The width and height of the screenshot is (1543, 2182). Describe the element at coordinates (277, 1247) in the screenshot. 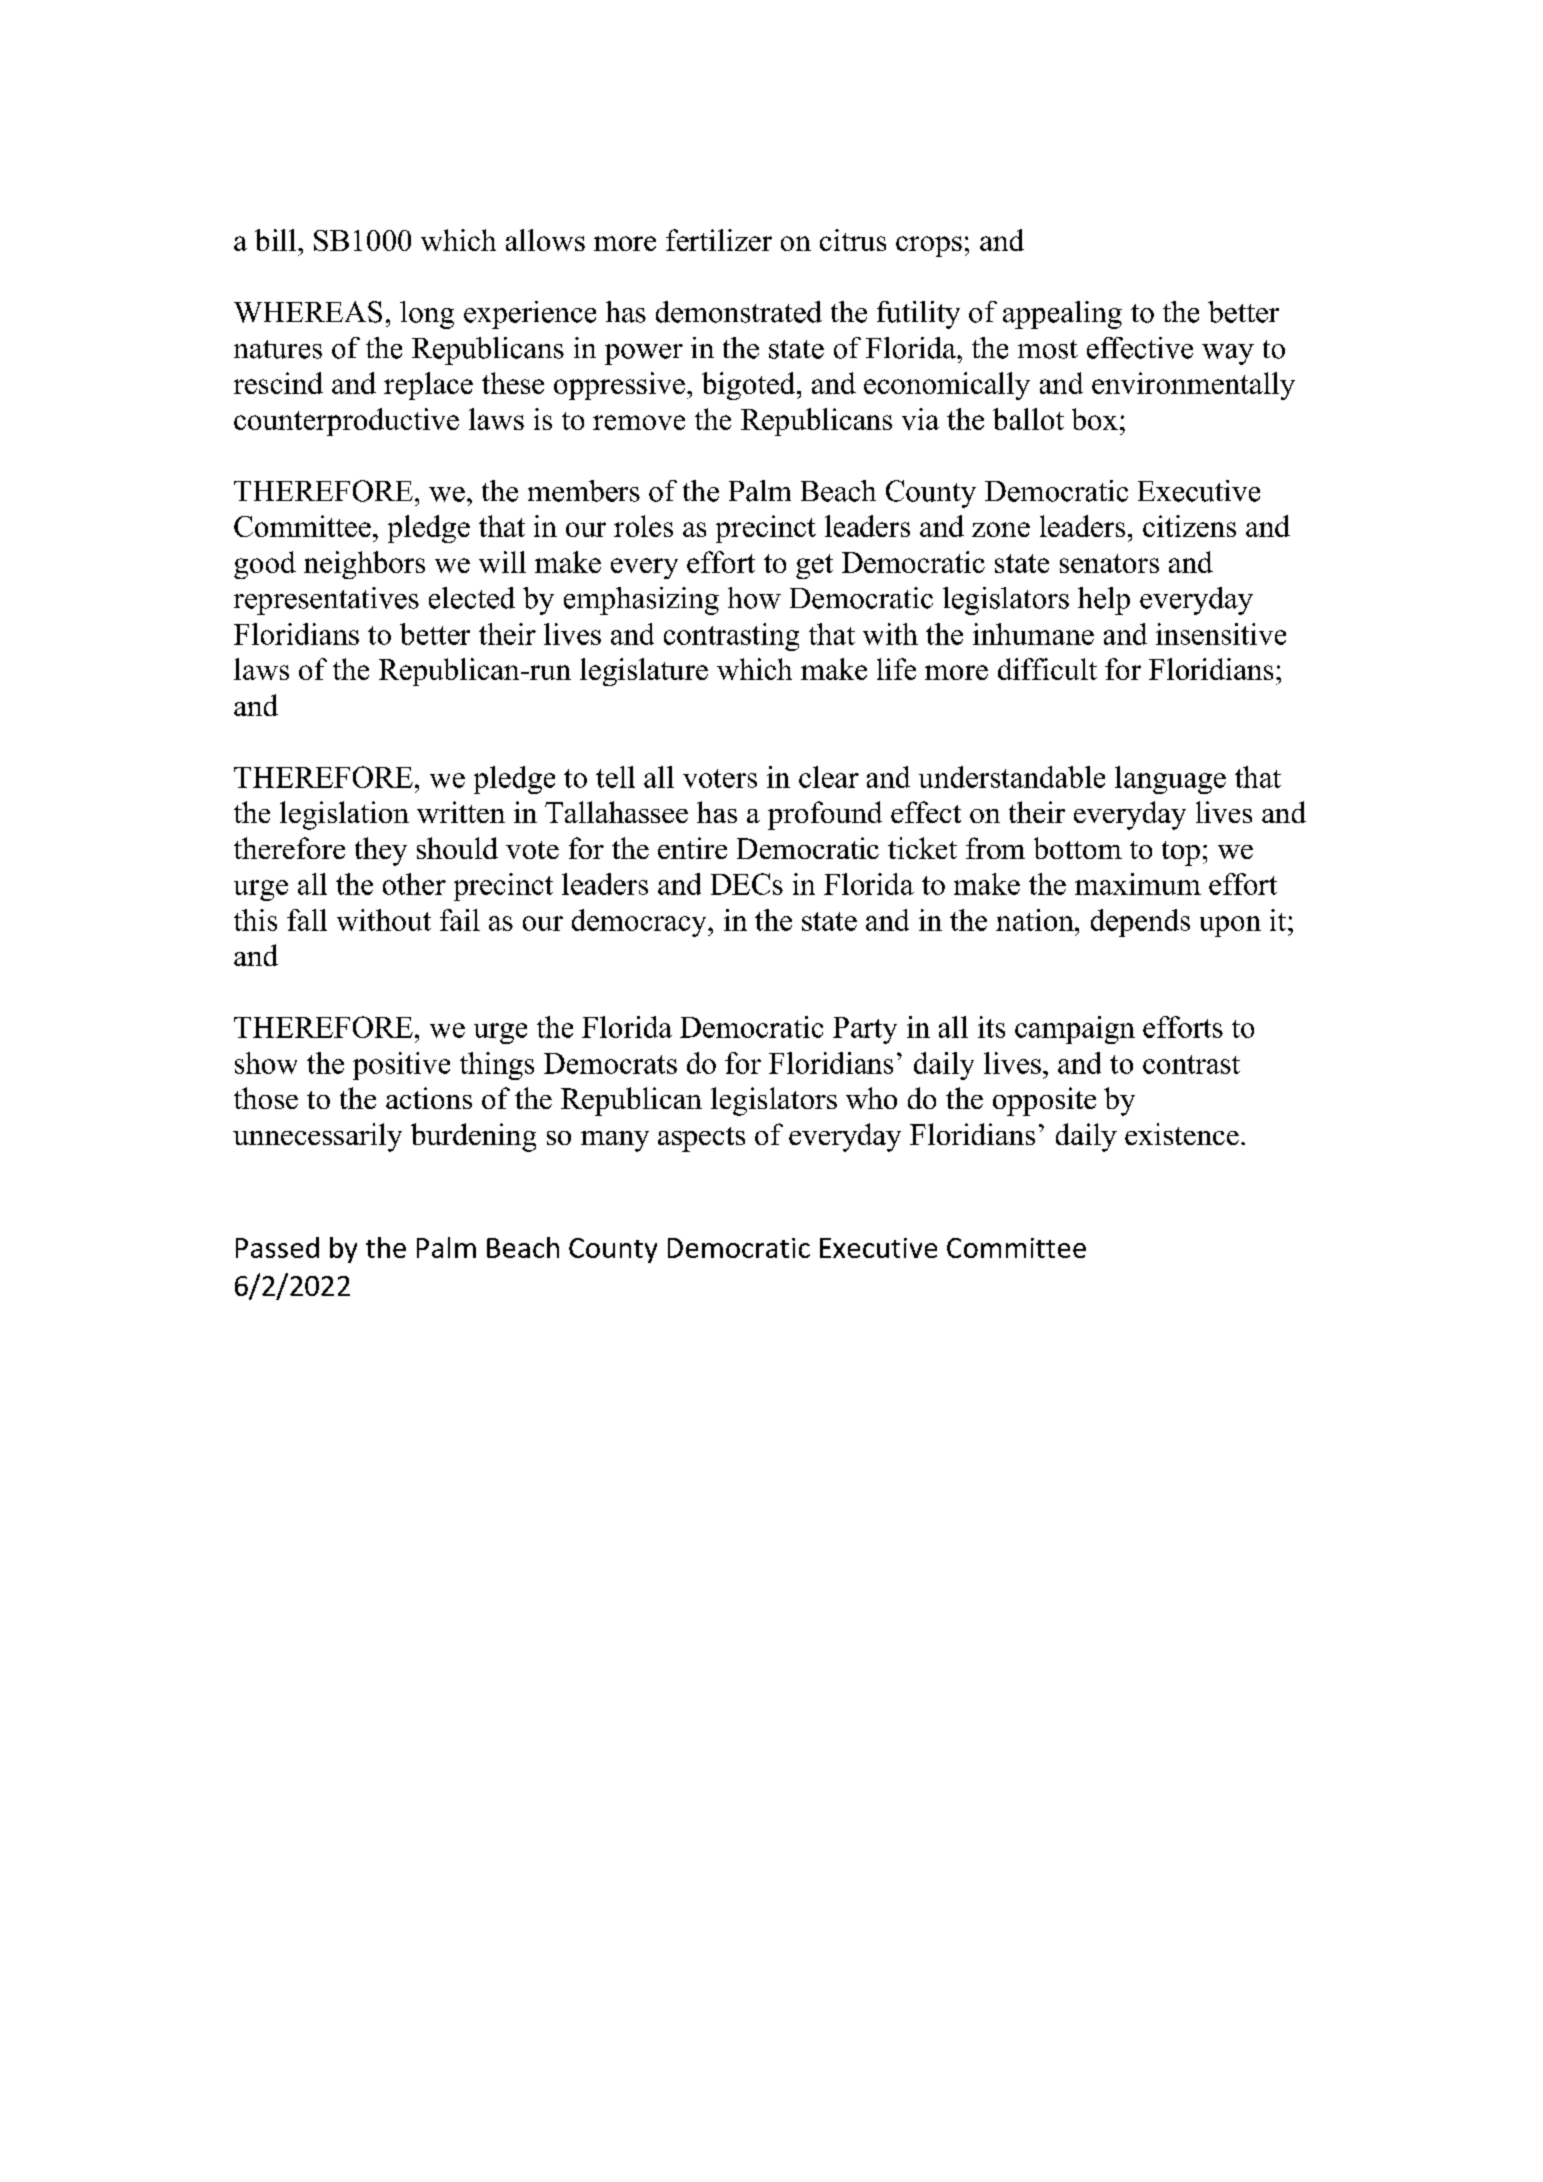

I see `Passed` at that location.
